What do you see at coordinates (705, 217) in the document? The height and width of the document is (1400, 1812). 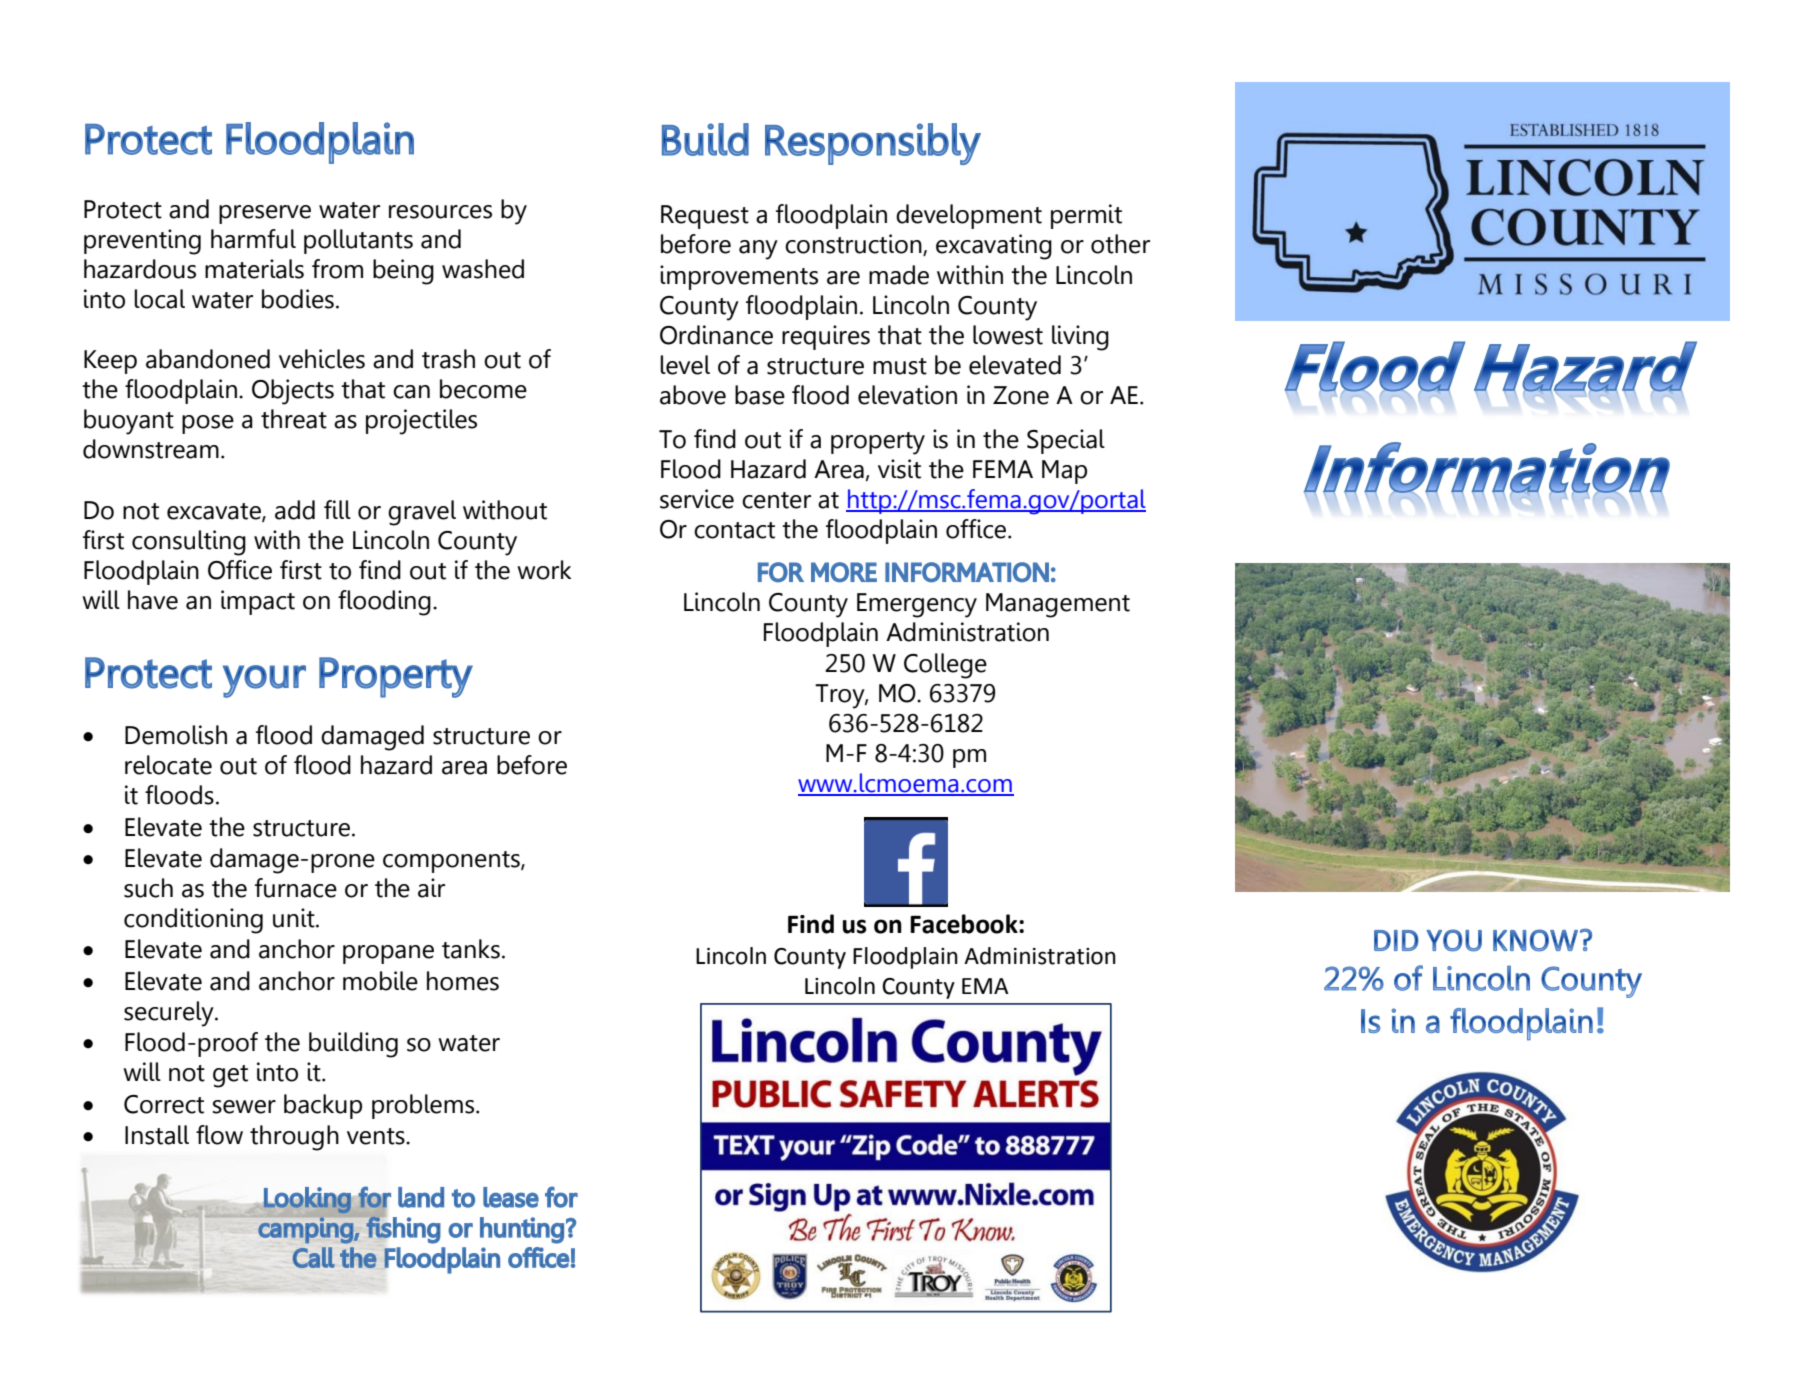 I see `Request` at bounding box center [705, 217].
